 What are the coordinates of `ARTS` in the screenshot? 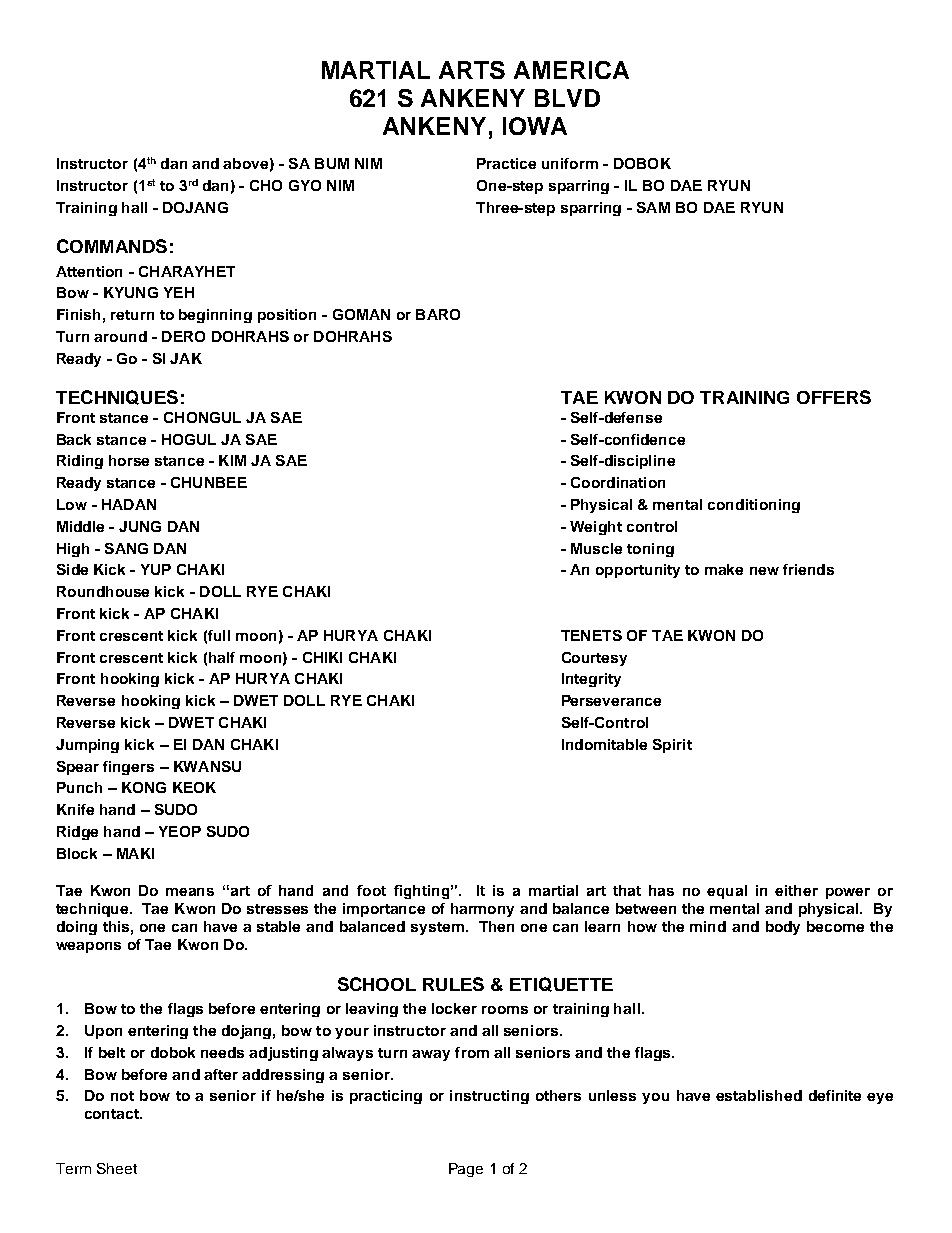 It's located at (472, 70).
